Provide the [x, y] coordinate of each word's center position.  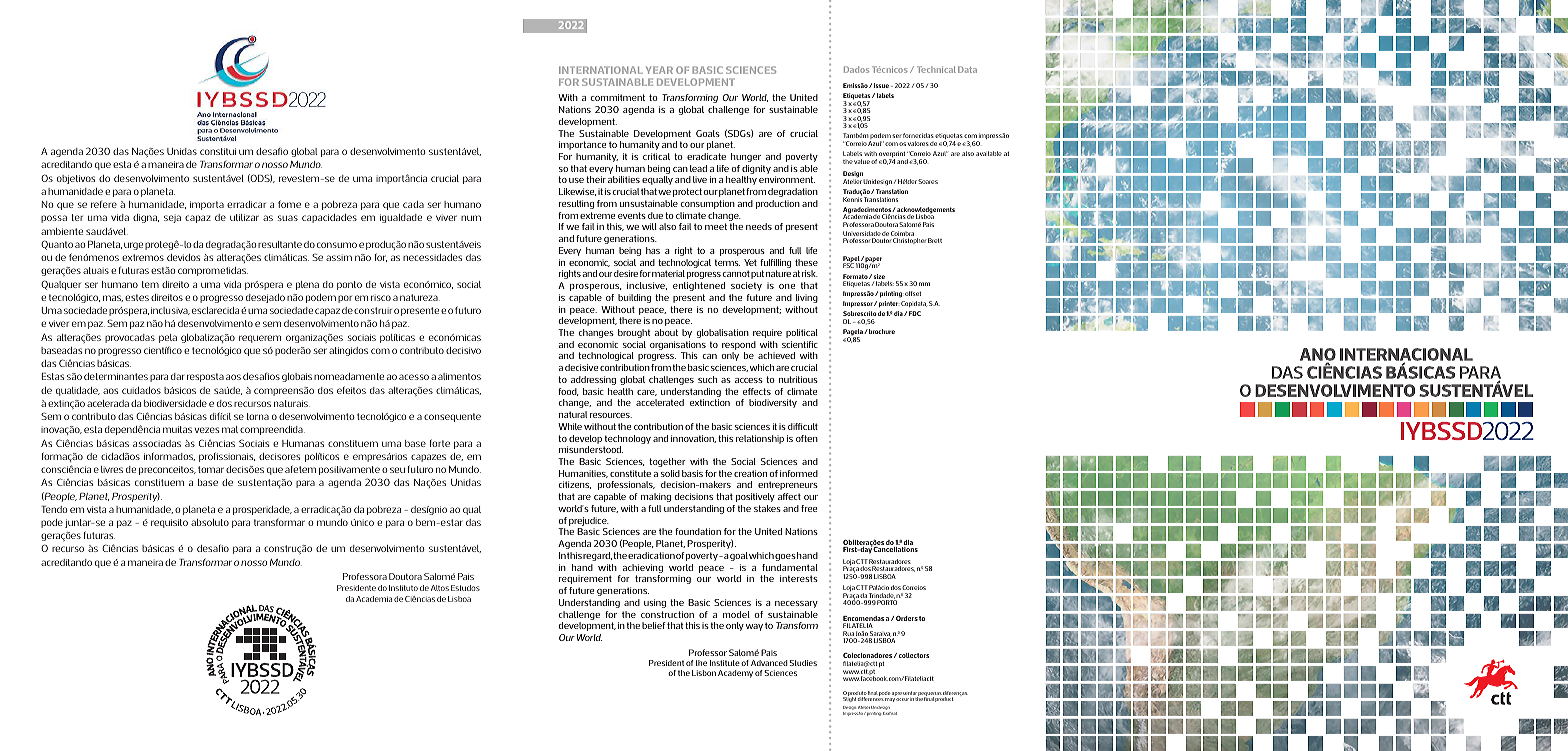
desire [626, 273]
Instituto [403, 588]
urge [133, 246]
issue [881, 85]
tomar [211, 469]
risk [810, 273]
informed [799, 473]
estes [137, 297]
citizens [575, 485]
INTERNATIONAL [601, 70]
